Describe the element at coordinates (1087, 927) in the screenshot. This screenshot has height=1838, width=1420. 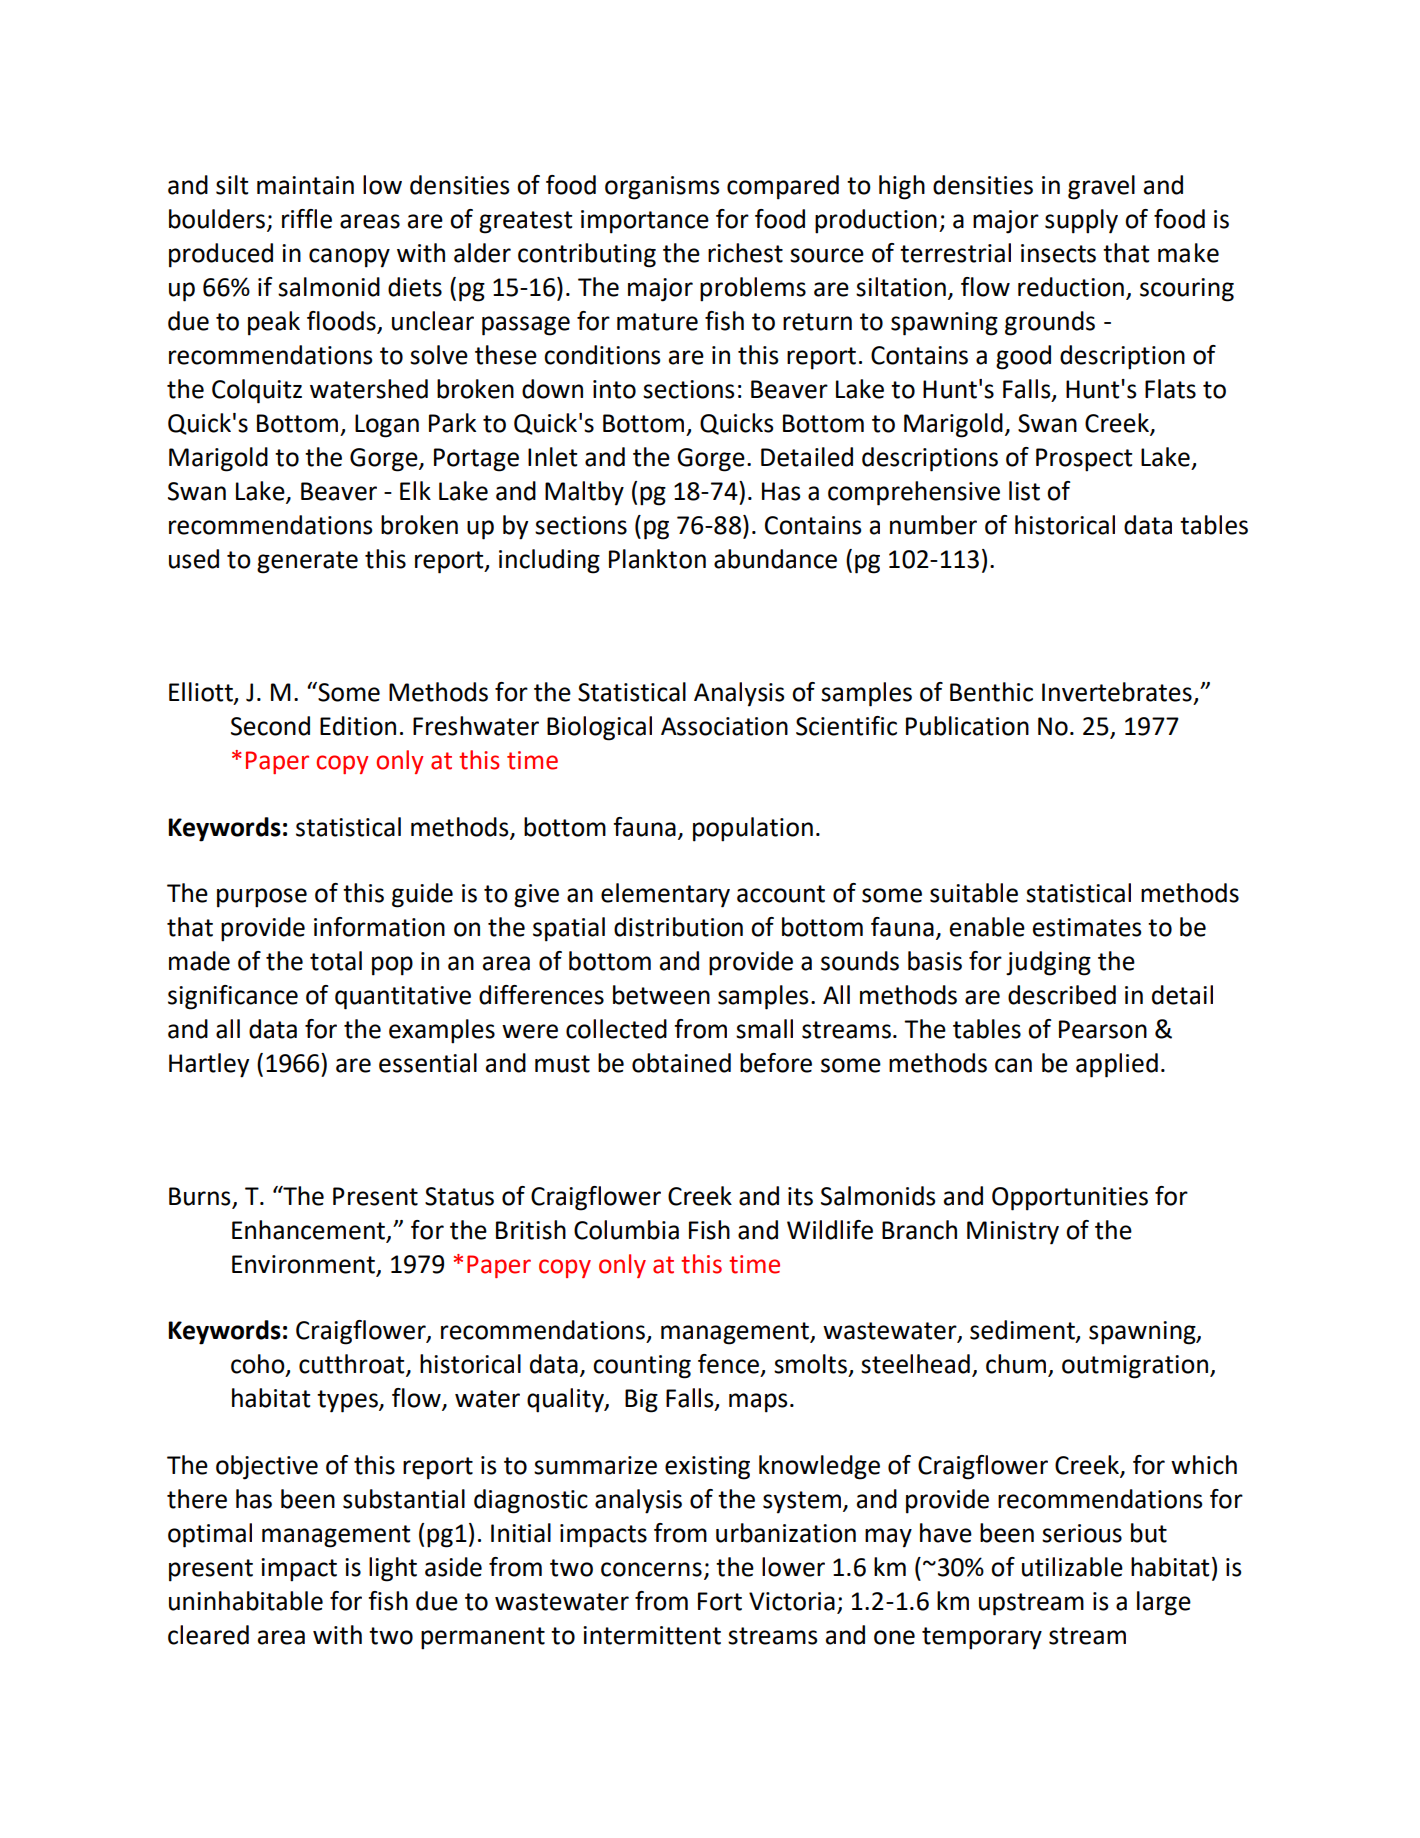
I see `estimates` at that location.
